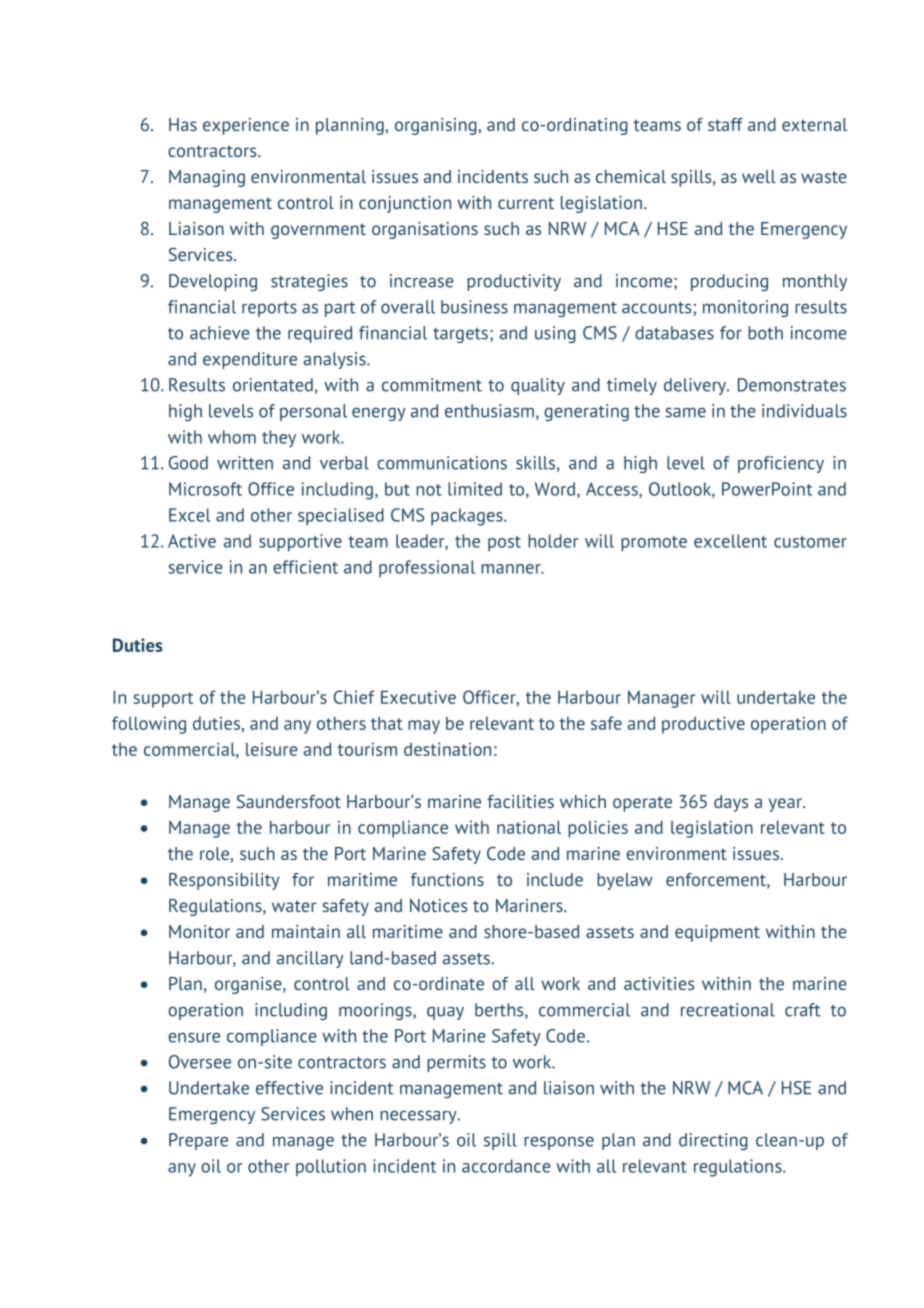  I want to click on days, so click(731, 803).
